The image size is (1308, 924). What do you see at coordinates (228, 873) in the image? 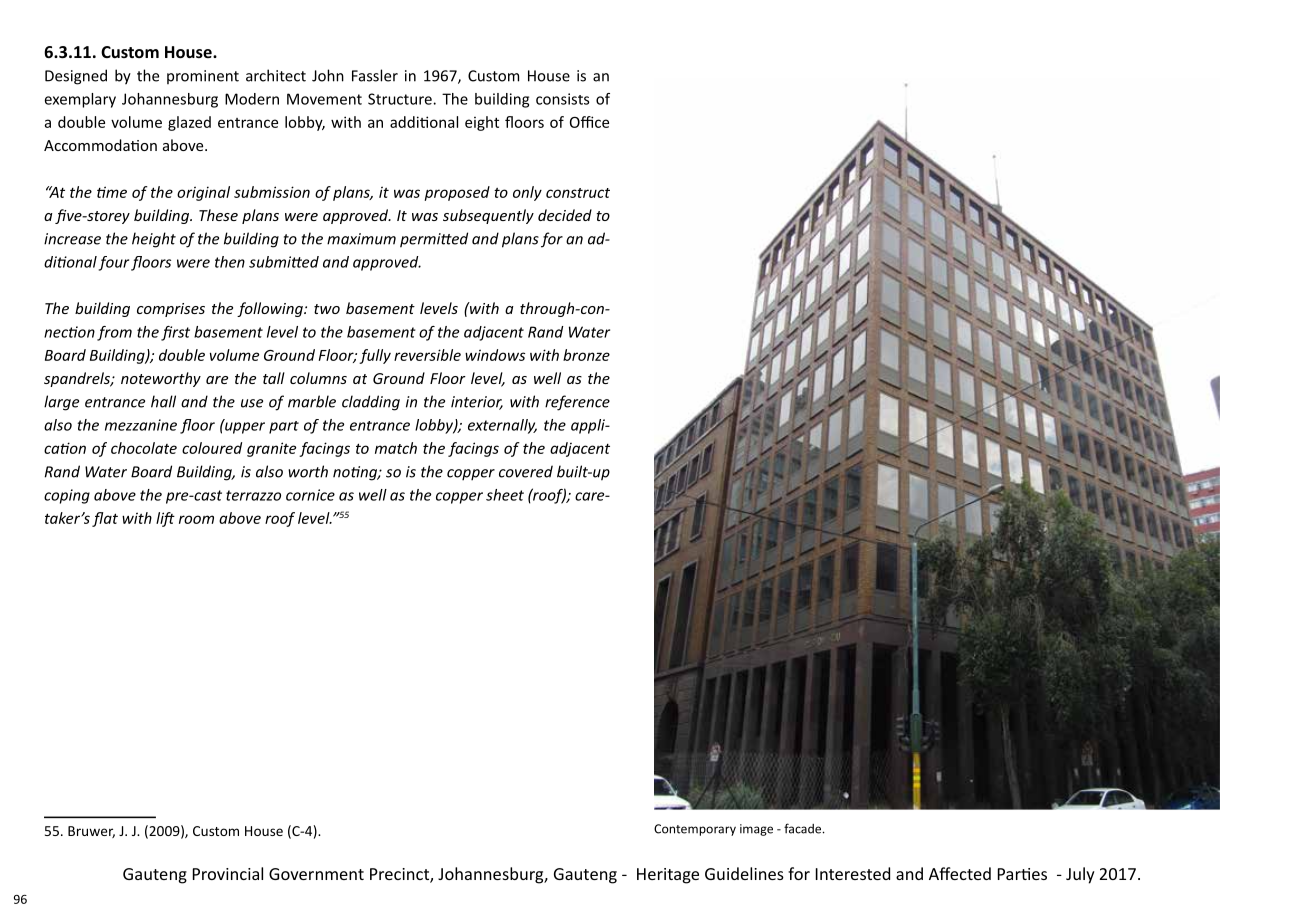
I see `Provincial` at bounding box center [228, 873].
